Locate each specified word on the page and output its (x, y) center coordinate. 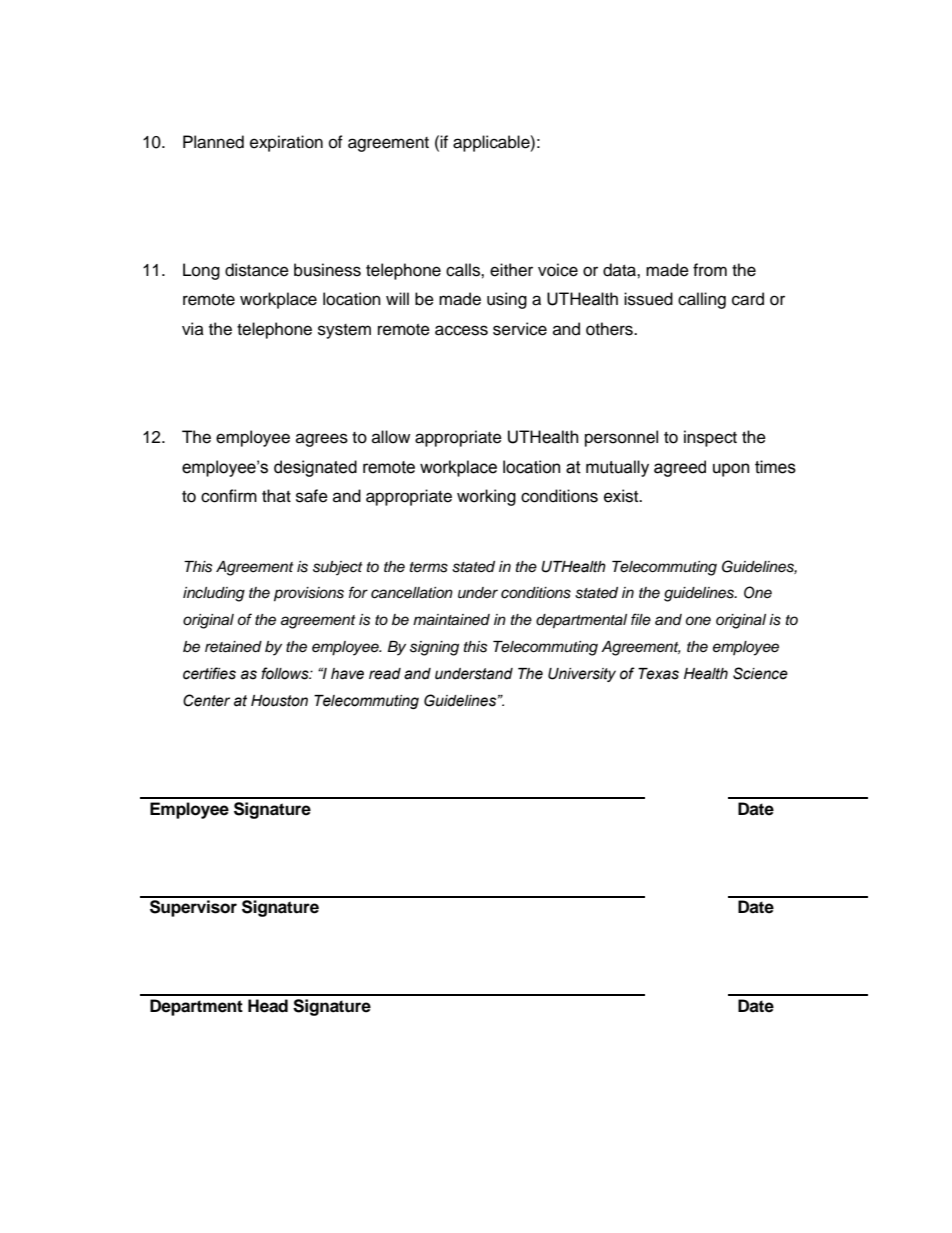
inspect (710, 438)
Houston (279, 701)
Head (268, 1006)
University (582, 675)
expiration (286, 143)
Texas (658, 674)
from (710, 270)
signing (434, 648)
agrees (322, 440)
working (486, 497)
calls (464, 270)
